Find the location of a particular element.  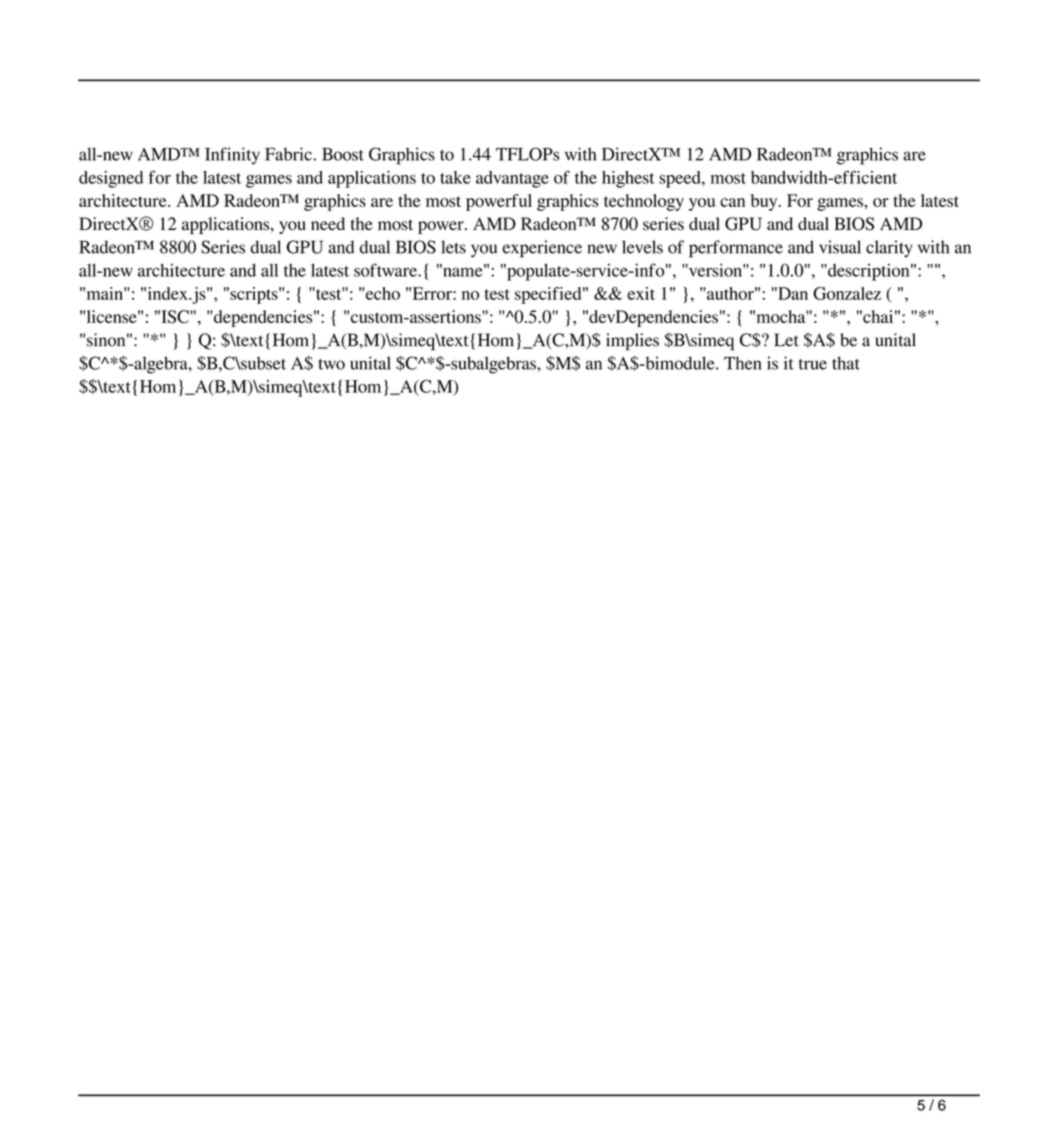

two is located at coordinates (331, 364).
